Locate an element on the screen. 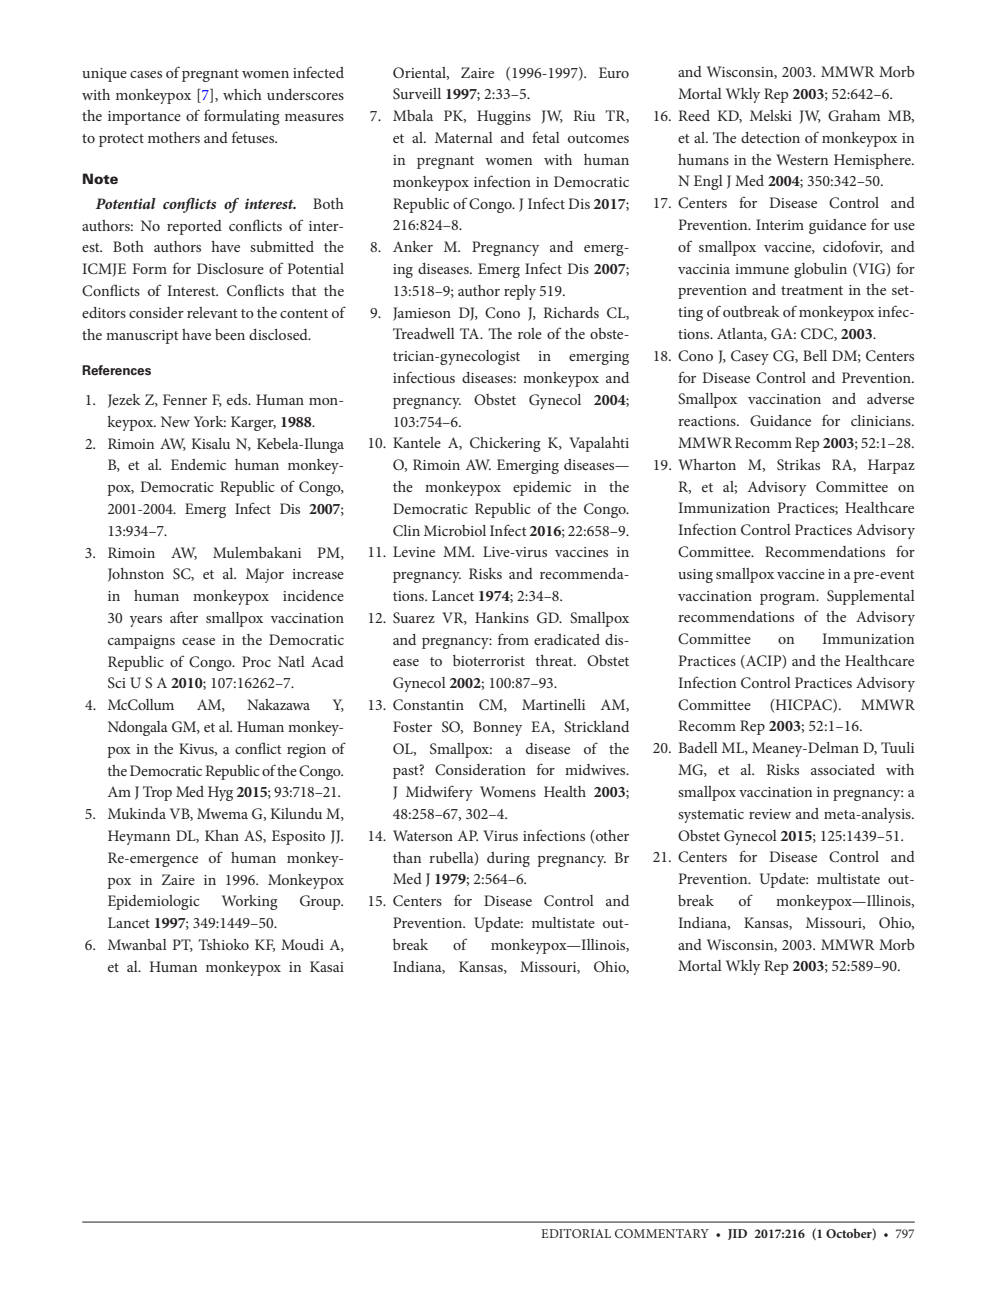 The image size is (997, 1313). detection is located at coordinates (770, 137).
